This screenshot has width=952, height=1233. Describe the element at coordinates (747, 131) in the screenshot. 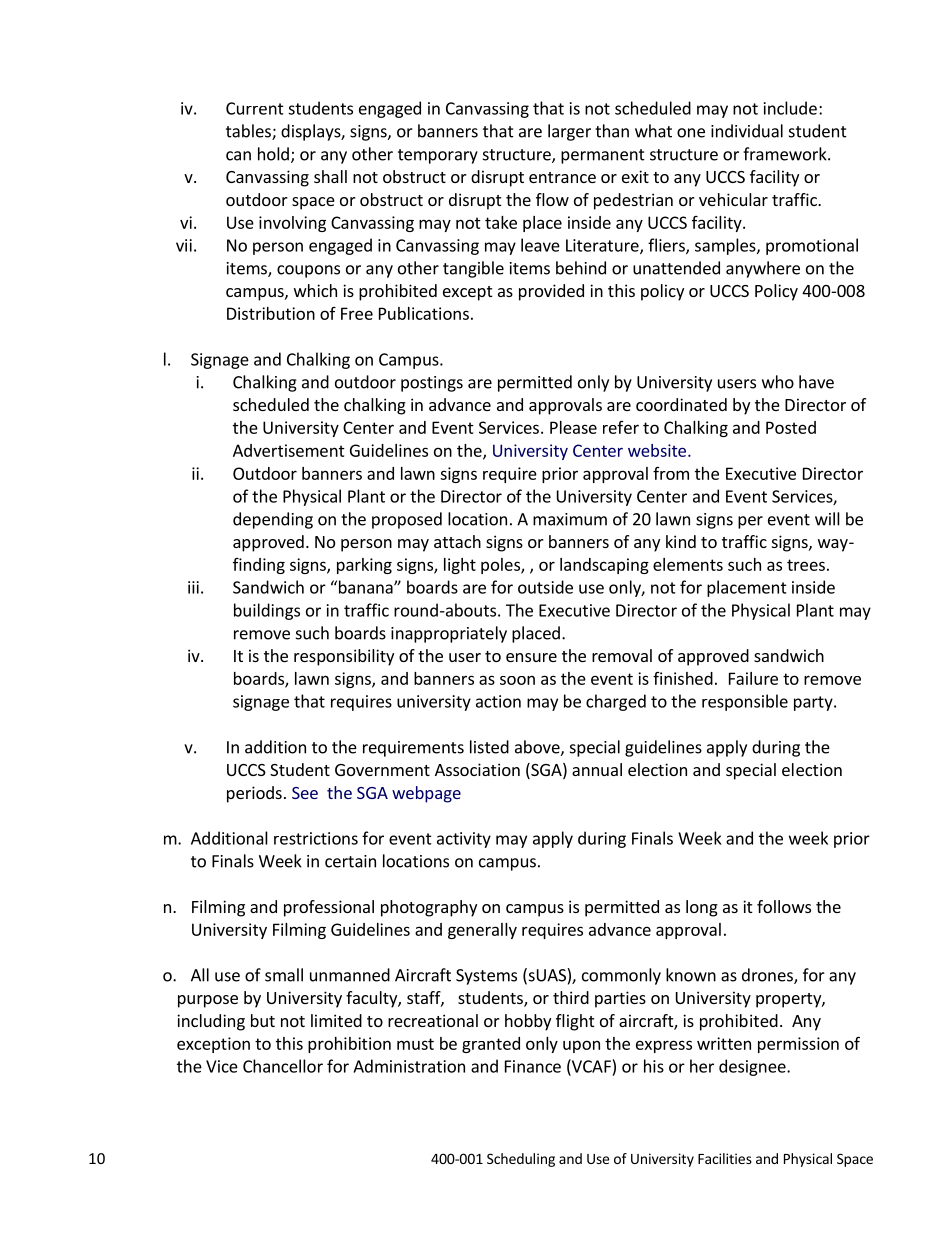

I see `individual` at that location.
